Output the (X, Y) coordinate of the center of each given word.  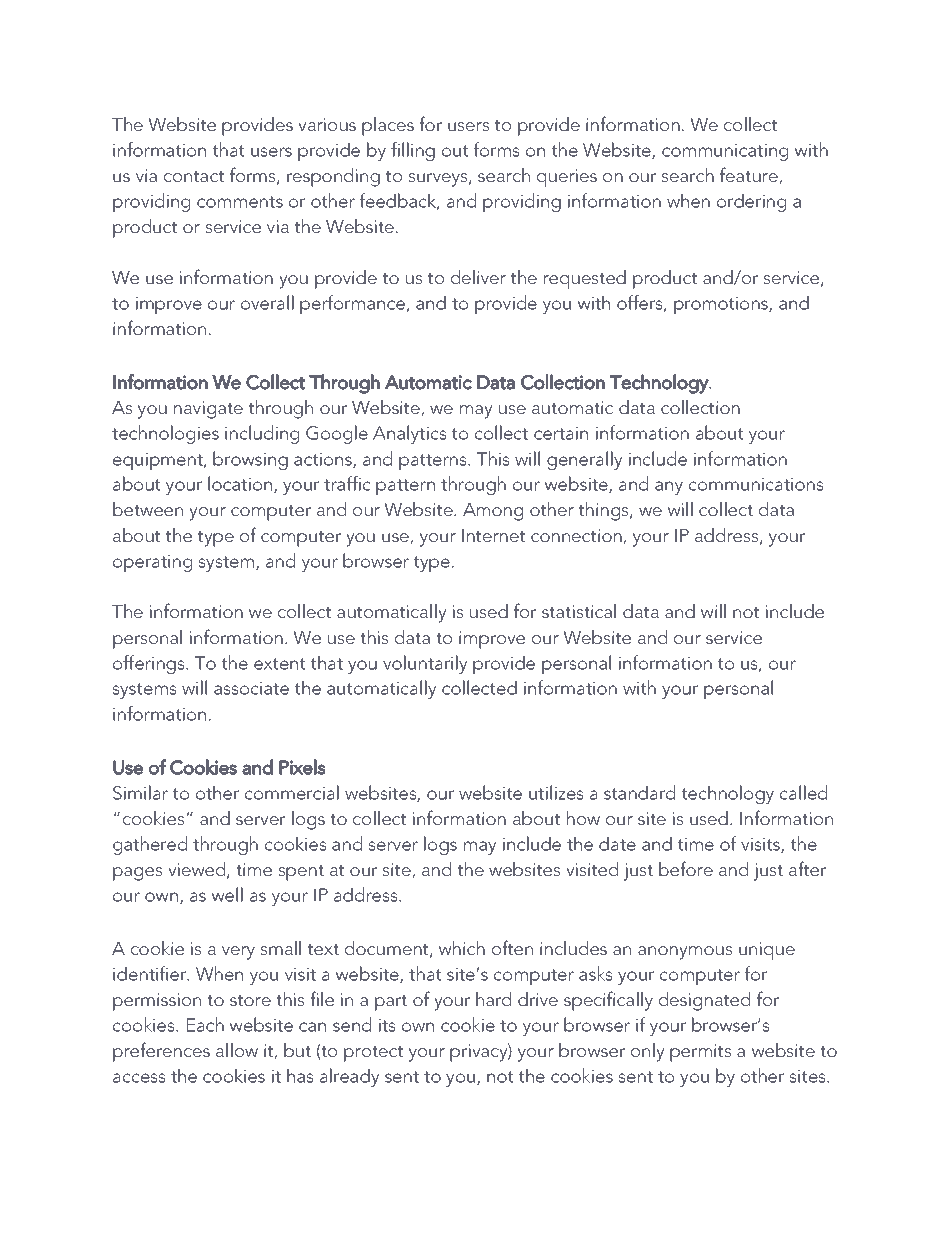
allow (237, 1050)
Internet (494, 535)
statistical (579, 611)
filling (413, 151)
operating (152, 563)
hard (493, 999)
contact (194, 176)
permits (700, 1053)
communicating (725, 152)
